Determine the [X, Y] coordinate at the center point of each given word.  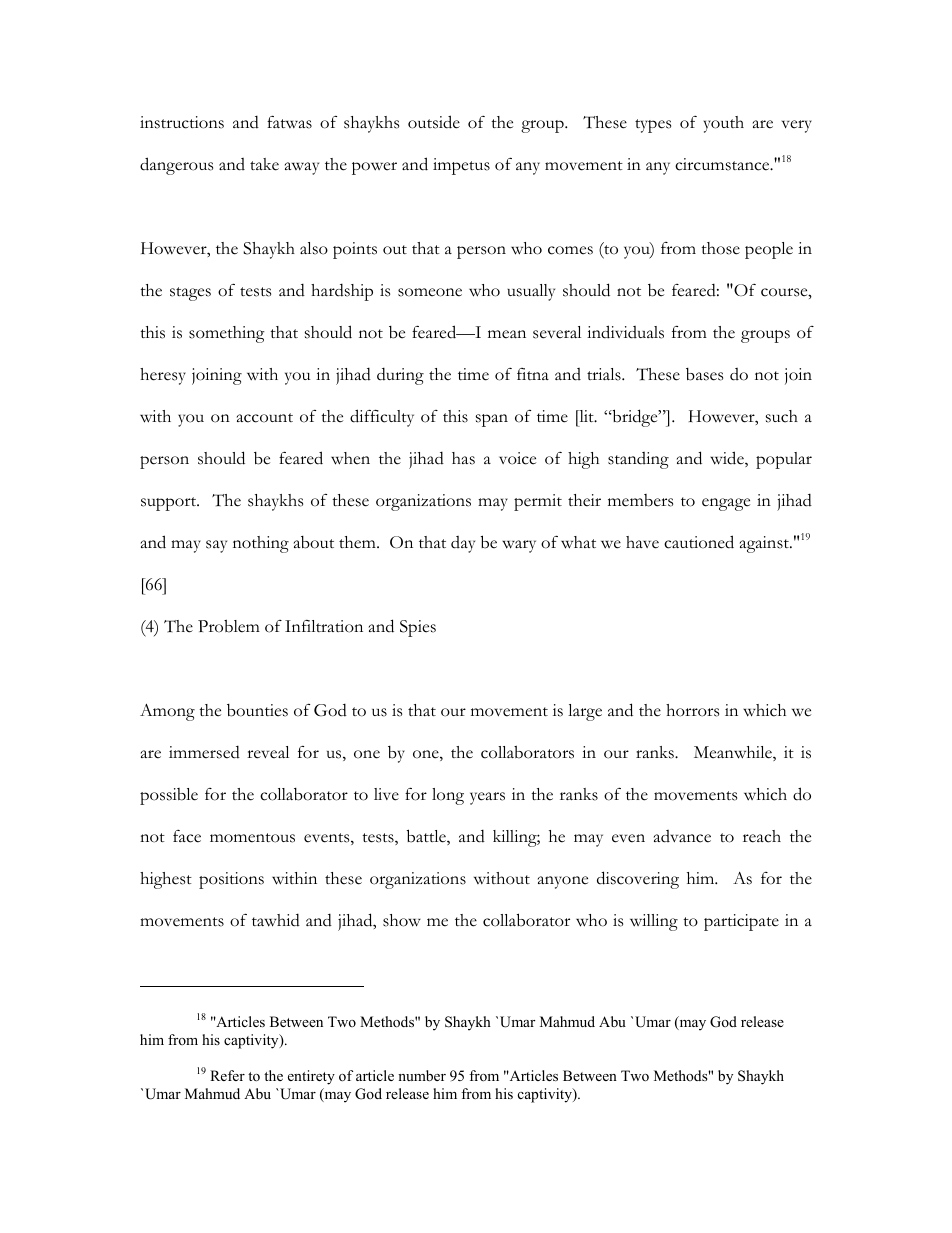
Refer [227, 1075]
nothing [261, 544]
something [227, 334]
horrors [692, 710]
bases [704, 374]
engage [726, 504]
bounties [257, 710]
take [264, 164]
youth [724, 124]
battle [427, 837]
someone [430, 292]
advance [682, 836]
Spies [418, 628]
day [463, 544]
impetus [461, 166]
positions [231, 880]
